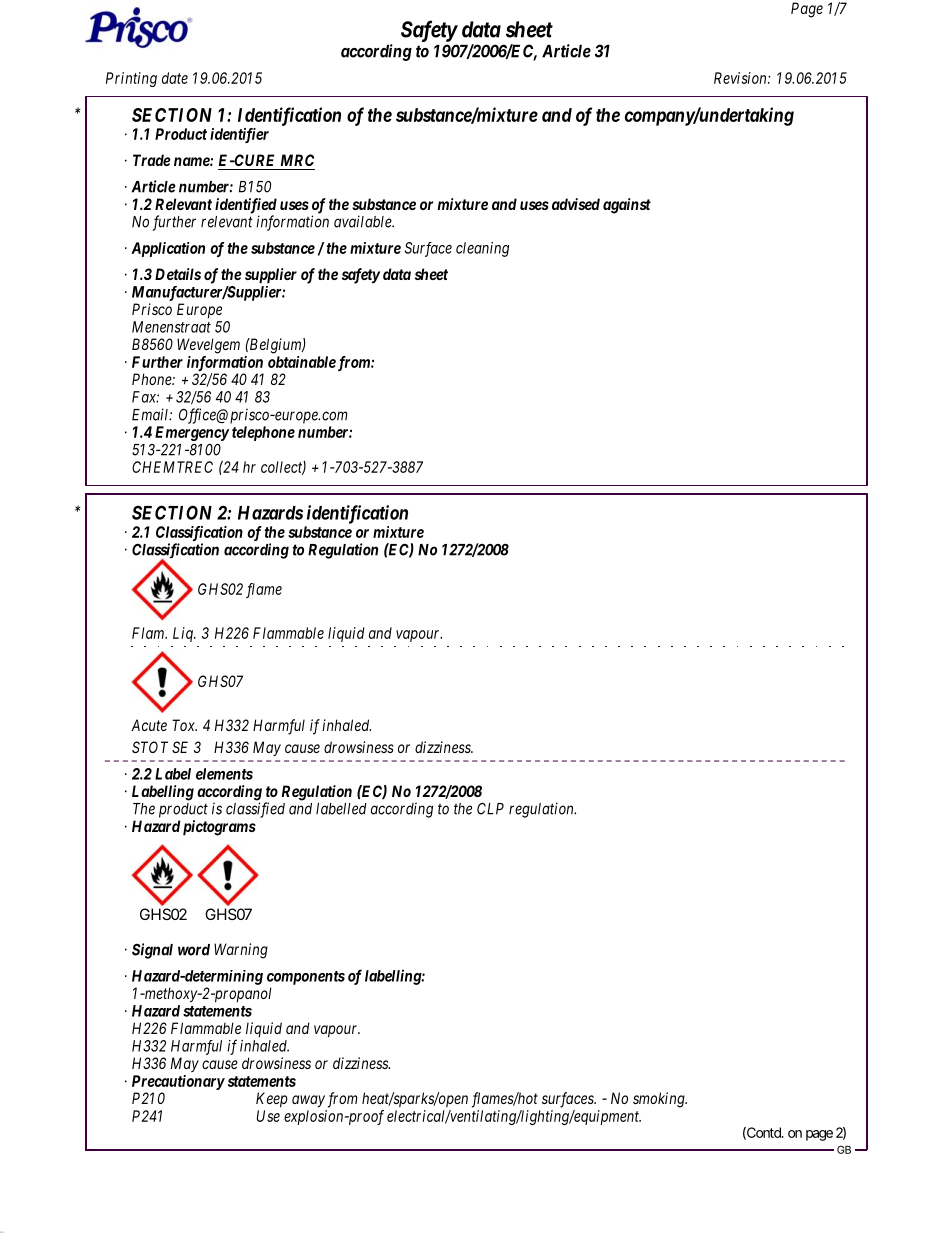  I want to click on date, so click(175, 78).
